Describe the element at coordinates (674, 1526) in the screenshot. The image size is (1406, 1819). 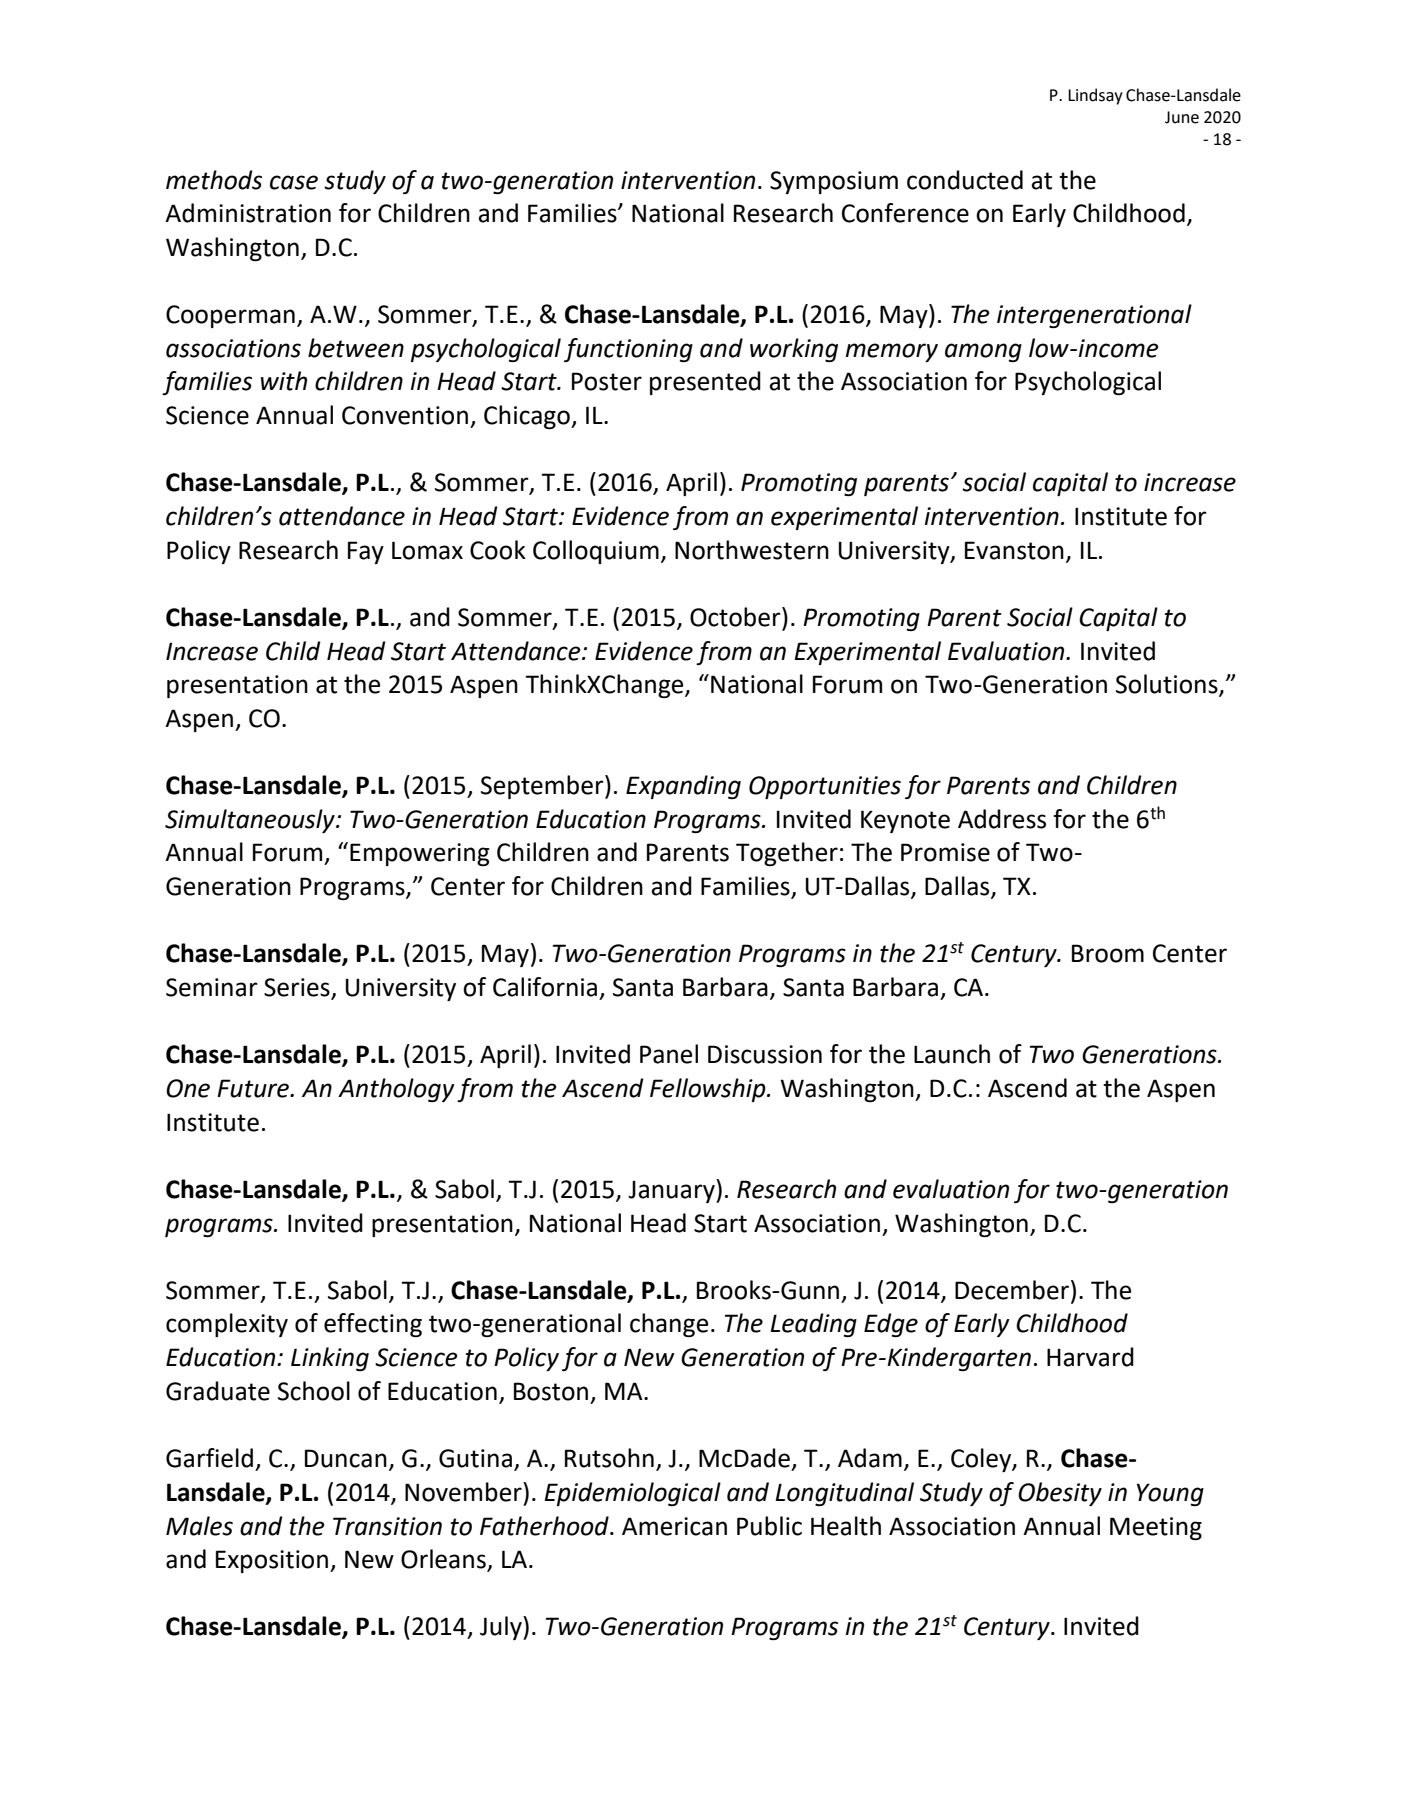
I see `American` at that location.
